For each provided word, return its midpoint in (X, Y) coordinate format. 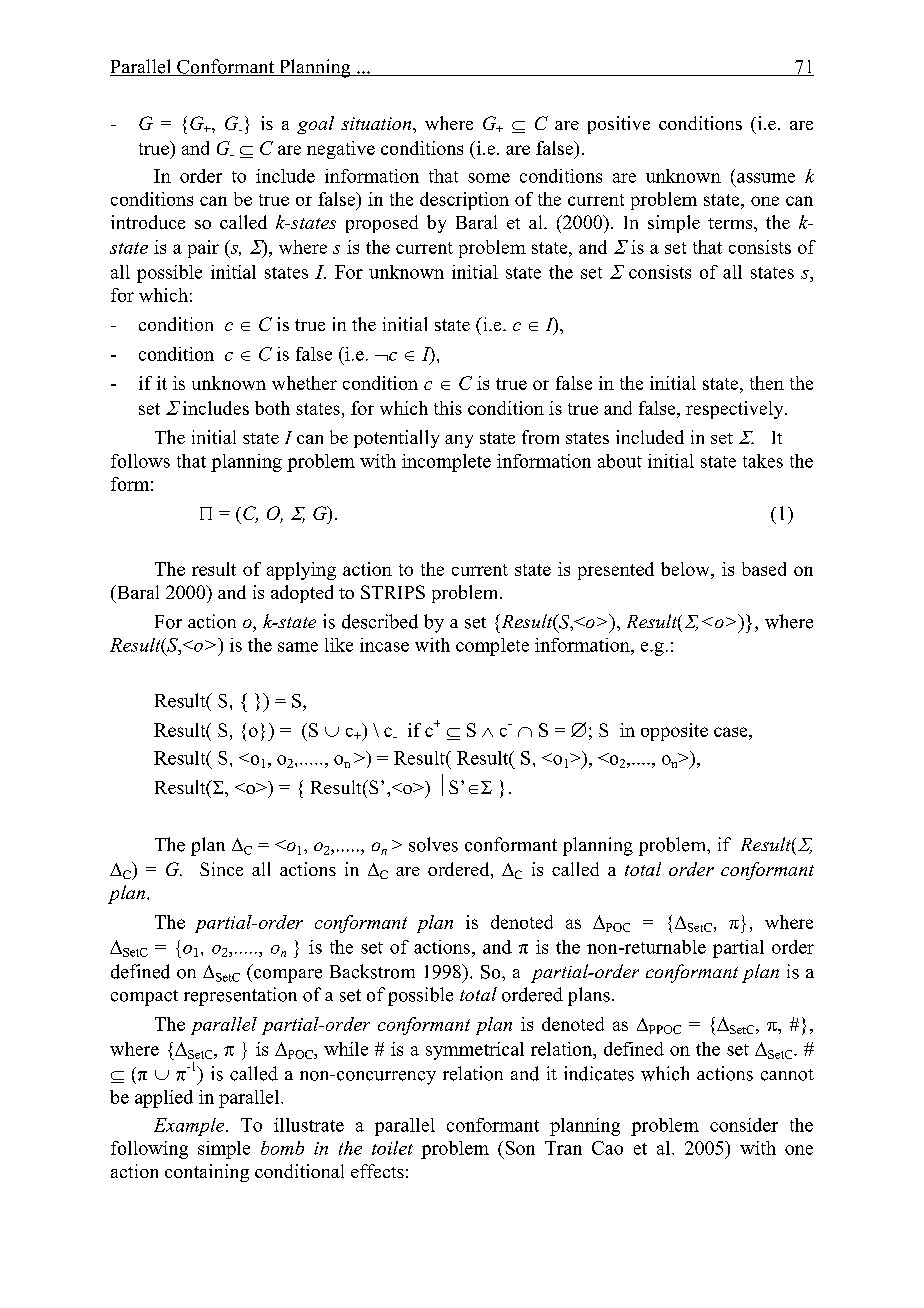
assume (766, 178)
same (298, 647)
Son (520, 1148)
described (380, 621)
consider (744, 1125)
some (489, 178)
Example (190, 1127)
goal (315, 125)
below (686, 569)
